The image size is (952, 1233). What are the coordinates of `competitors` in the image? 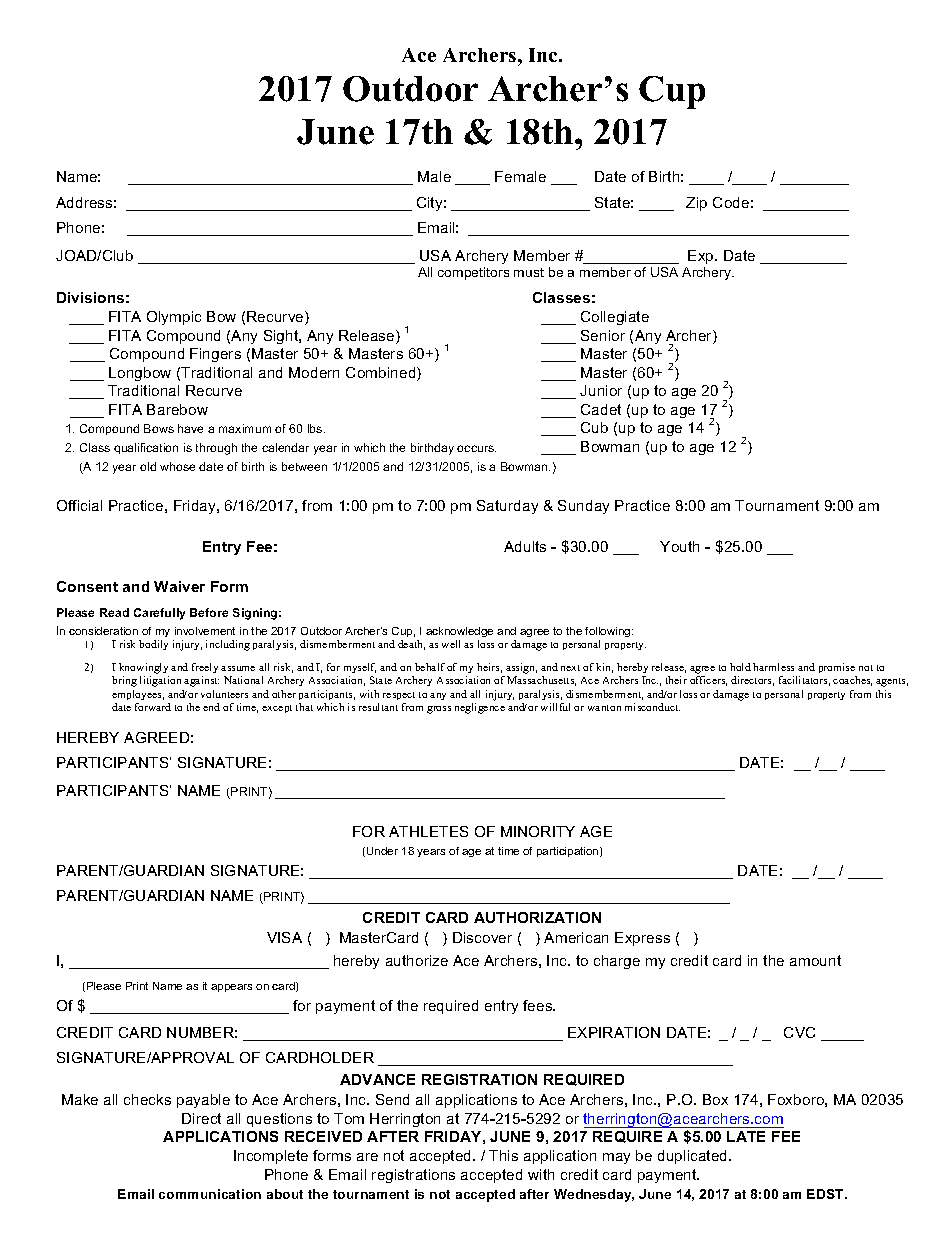 It's located at (473, 273).
